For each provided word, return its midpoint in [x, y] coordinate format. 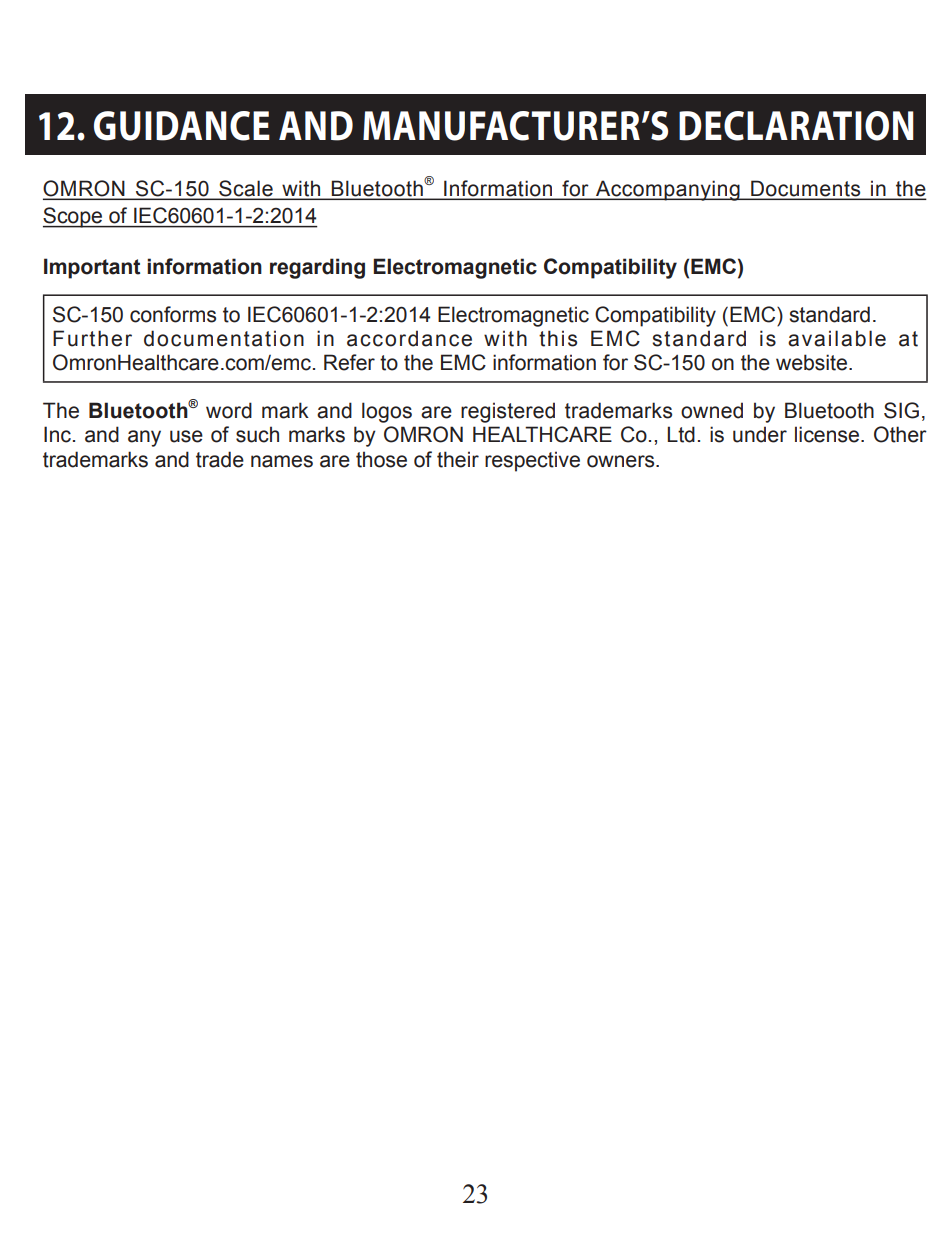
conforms [173, 314]
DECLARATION [796, 126]
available [837, 338]
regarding [317, 268]
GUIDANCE [182, 126]
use [186, 436]
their [458, 459]
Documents [805, 188]
